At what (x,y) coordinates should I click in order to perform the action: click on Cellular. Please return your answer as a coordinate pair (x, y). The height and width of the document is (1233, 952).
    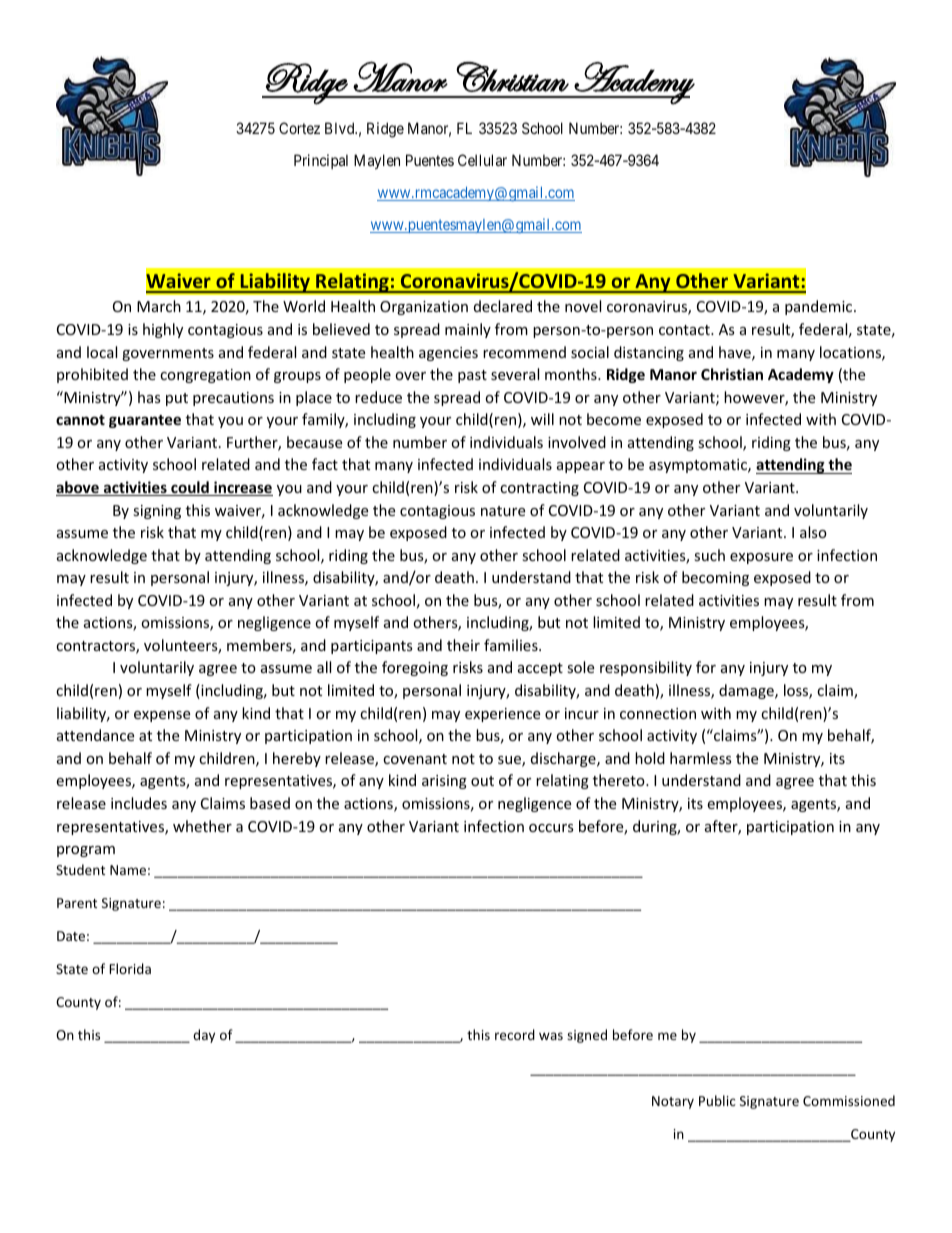
    Looking at the image, I should click on (482, 160).
